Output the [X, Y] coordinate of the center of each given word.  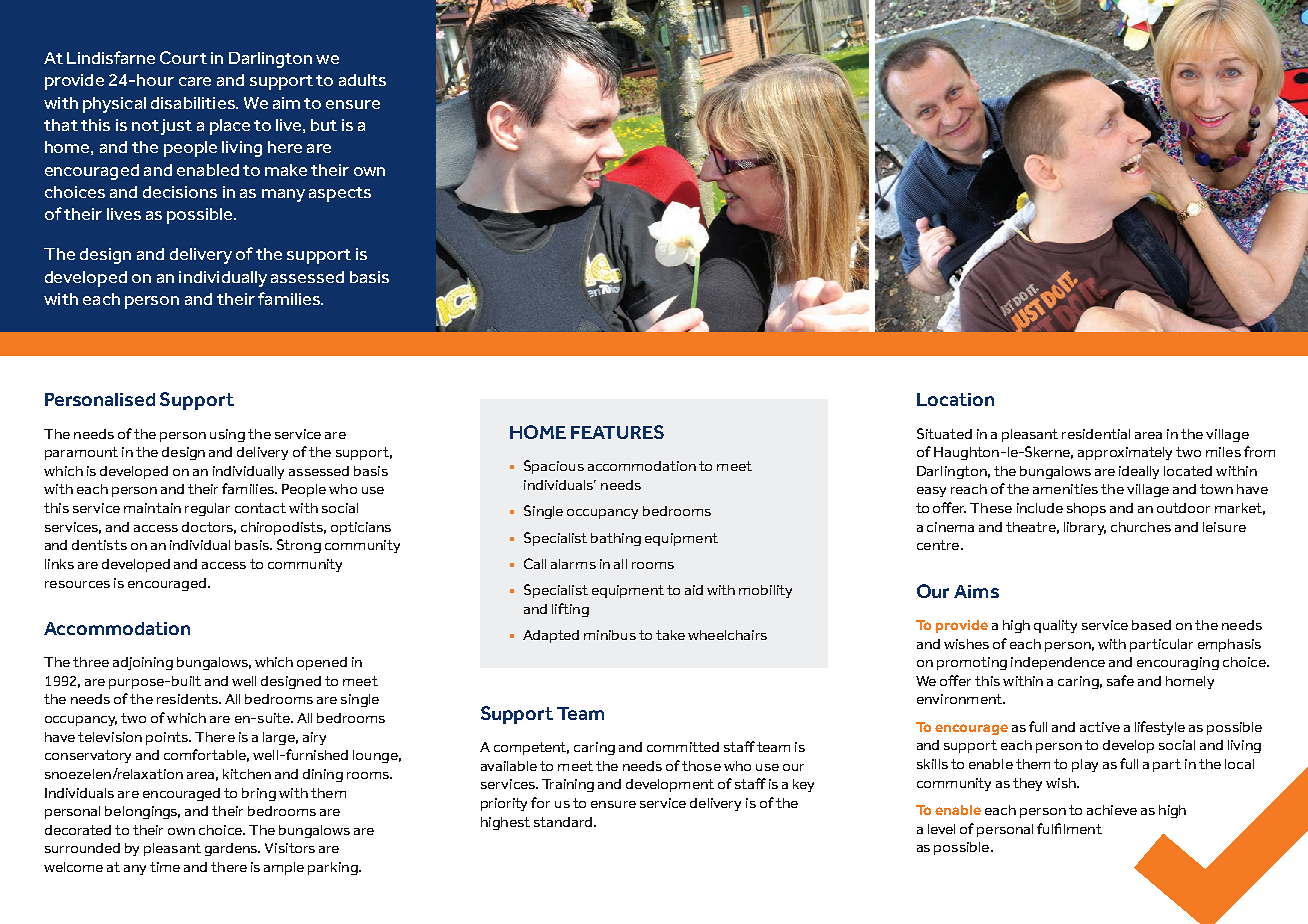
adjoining [143, 663]
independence [1058, 663]
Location [955, 399]
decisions [180, 192]
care [195, 81]
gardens [232, 849]
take [670, 635]
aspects [340, 194]
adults [362, 80]
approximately [1125, 453]
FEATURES [617, 432]
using [227, 435]
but [324, 125]
